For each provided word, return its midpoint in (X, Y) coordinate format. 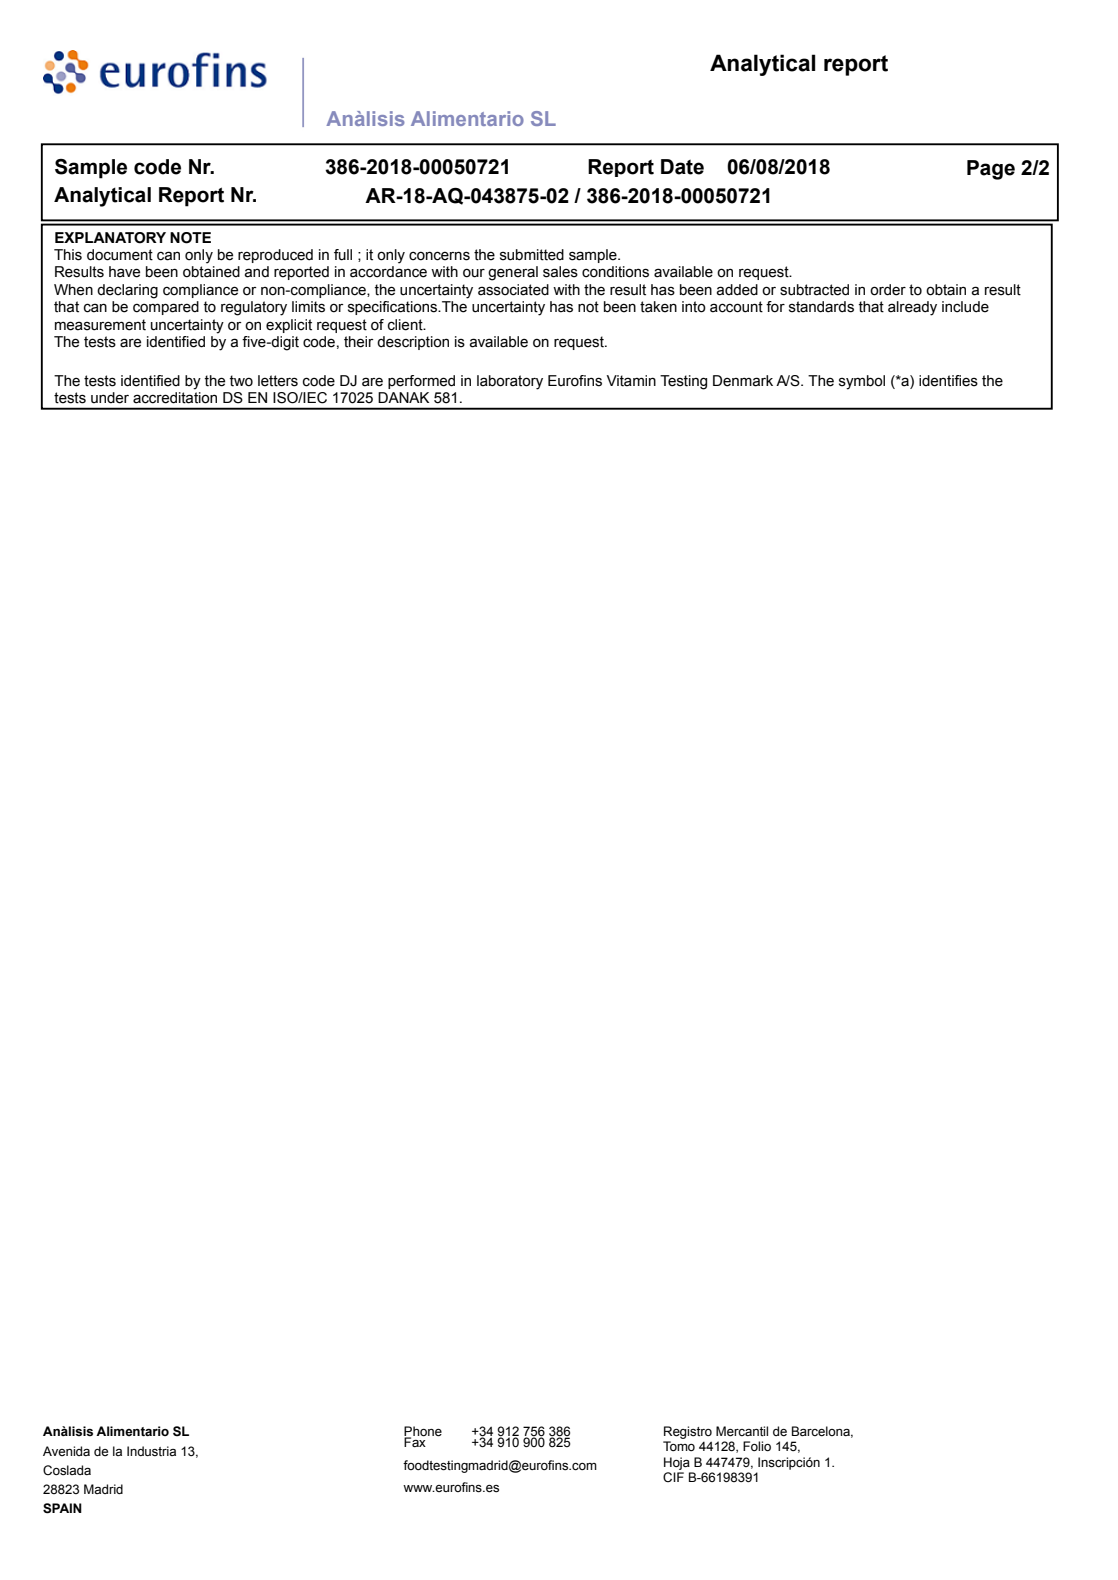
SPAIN (62, 1508)
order (888, 290)
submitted (532, 255)
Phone (423, 1432)
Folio (757, 1446)
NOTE (190, 238)
